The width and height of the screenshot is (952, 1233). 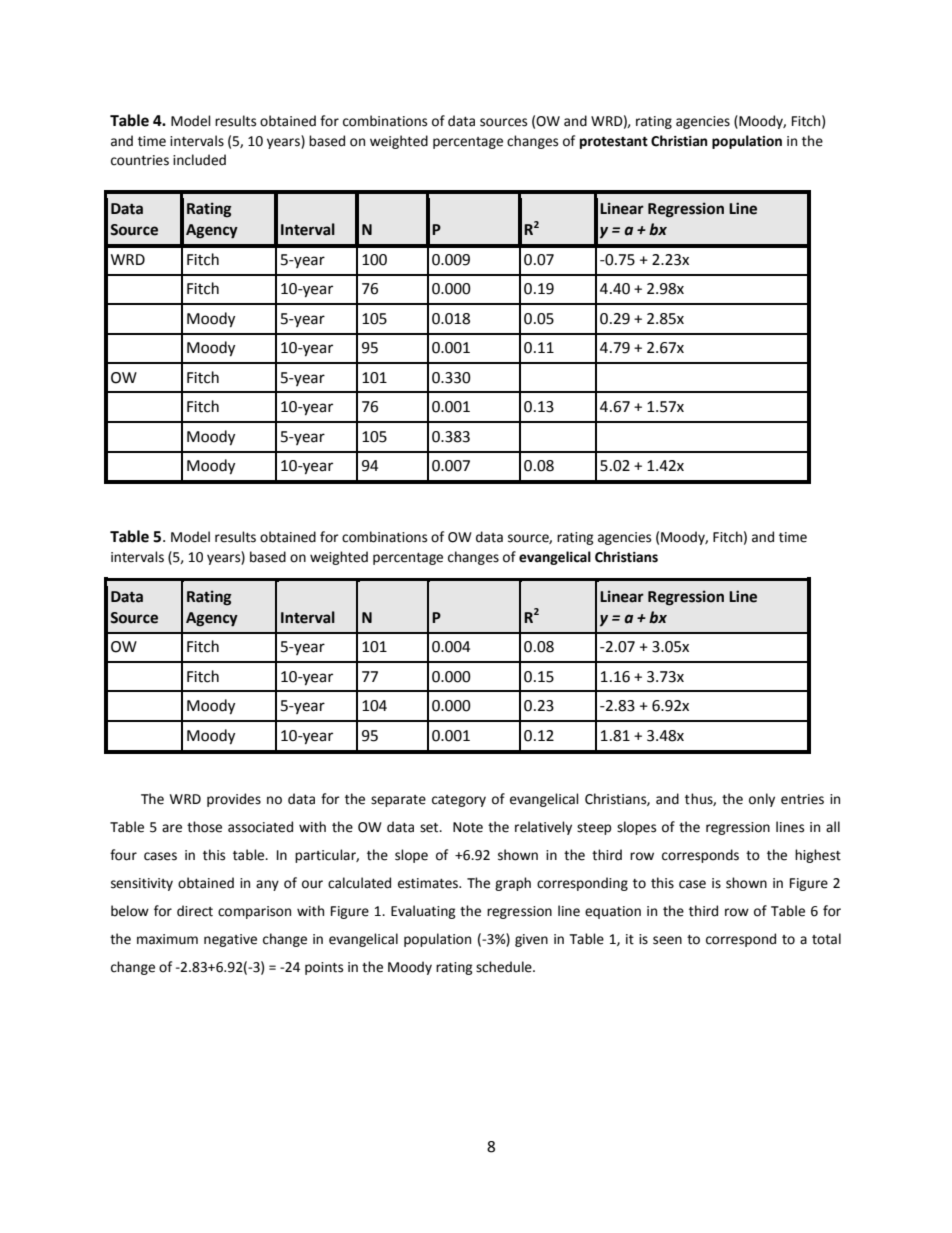 What do you see at coordinates (614, 142) in the screenshot?
I see `protestant` at bounding box center [614, 142].
